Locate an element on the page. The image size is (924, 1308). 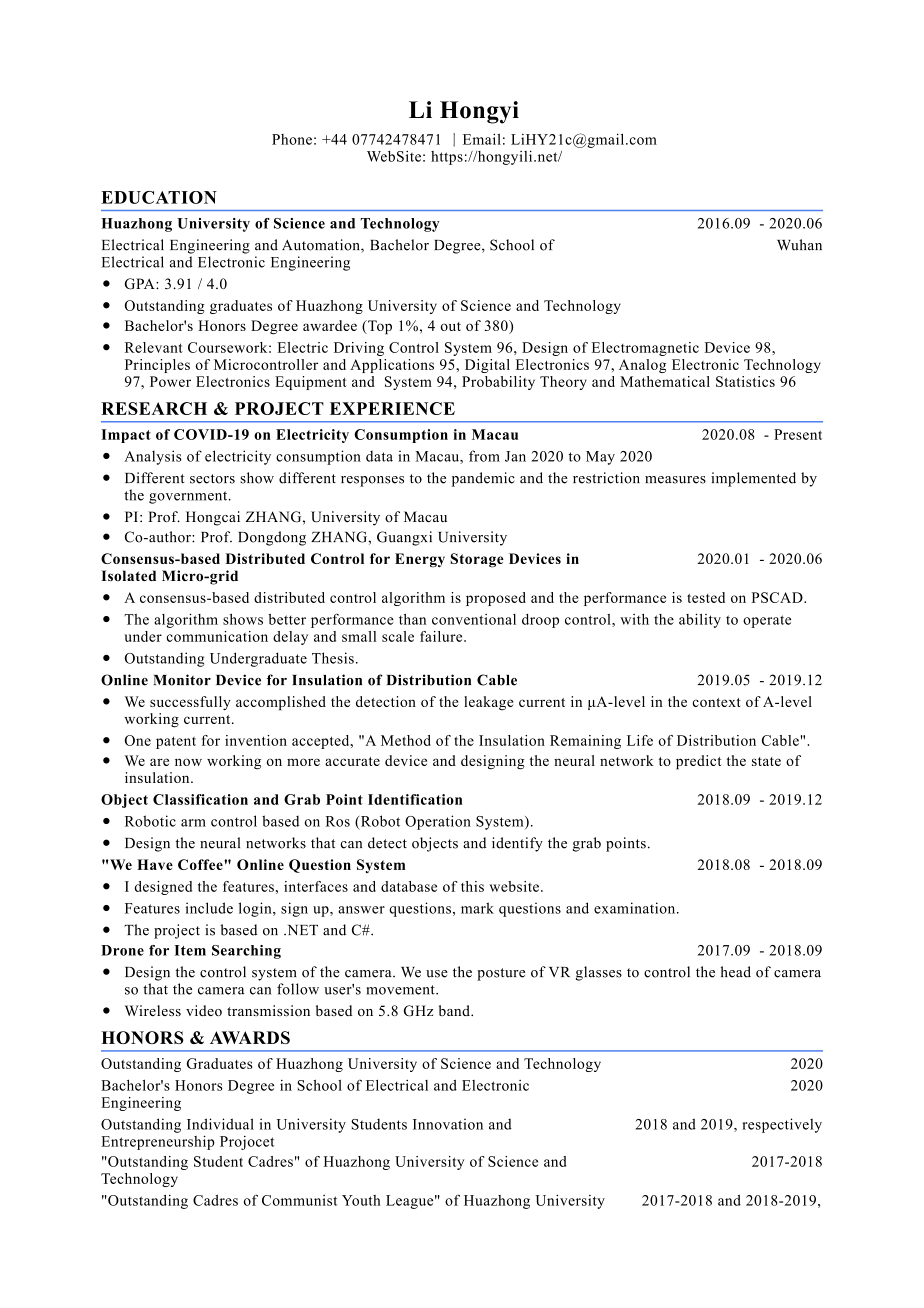
Automation is located at coordinates (322, 246).
